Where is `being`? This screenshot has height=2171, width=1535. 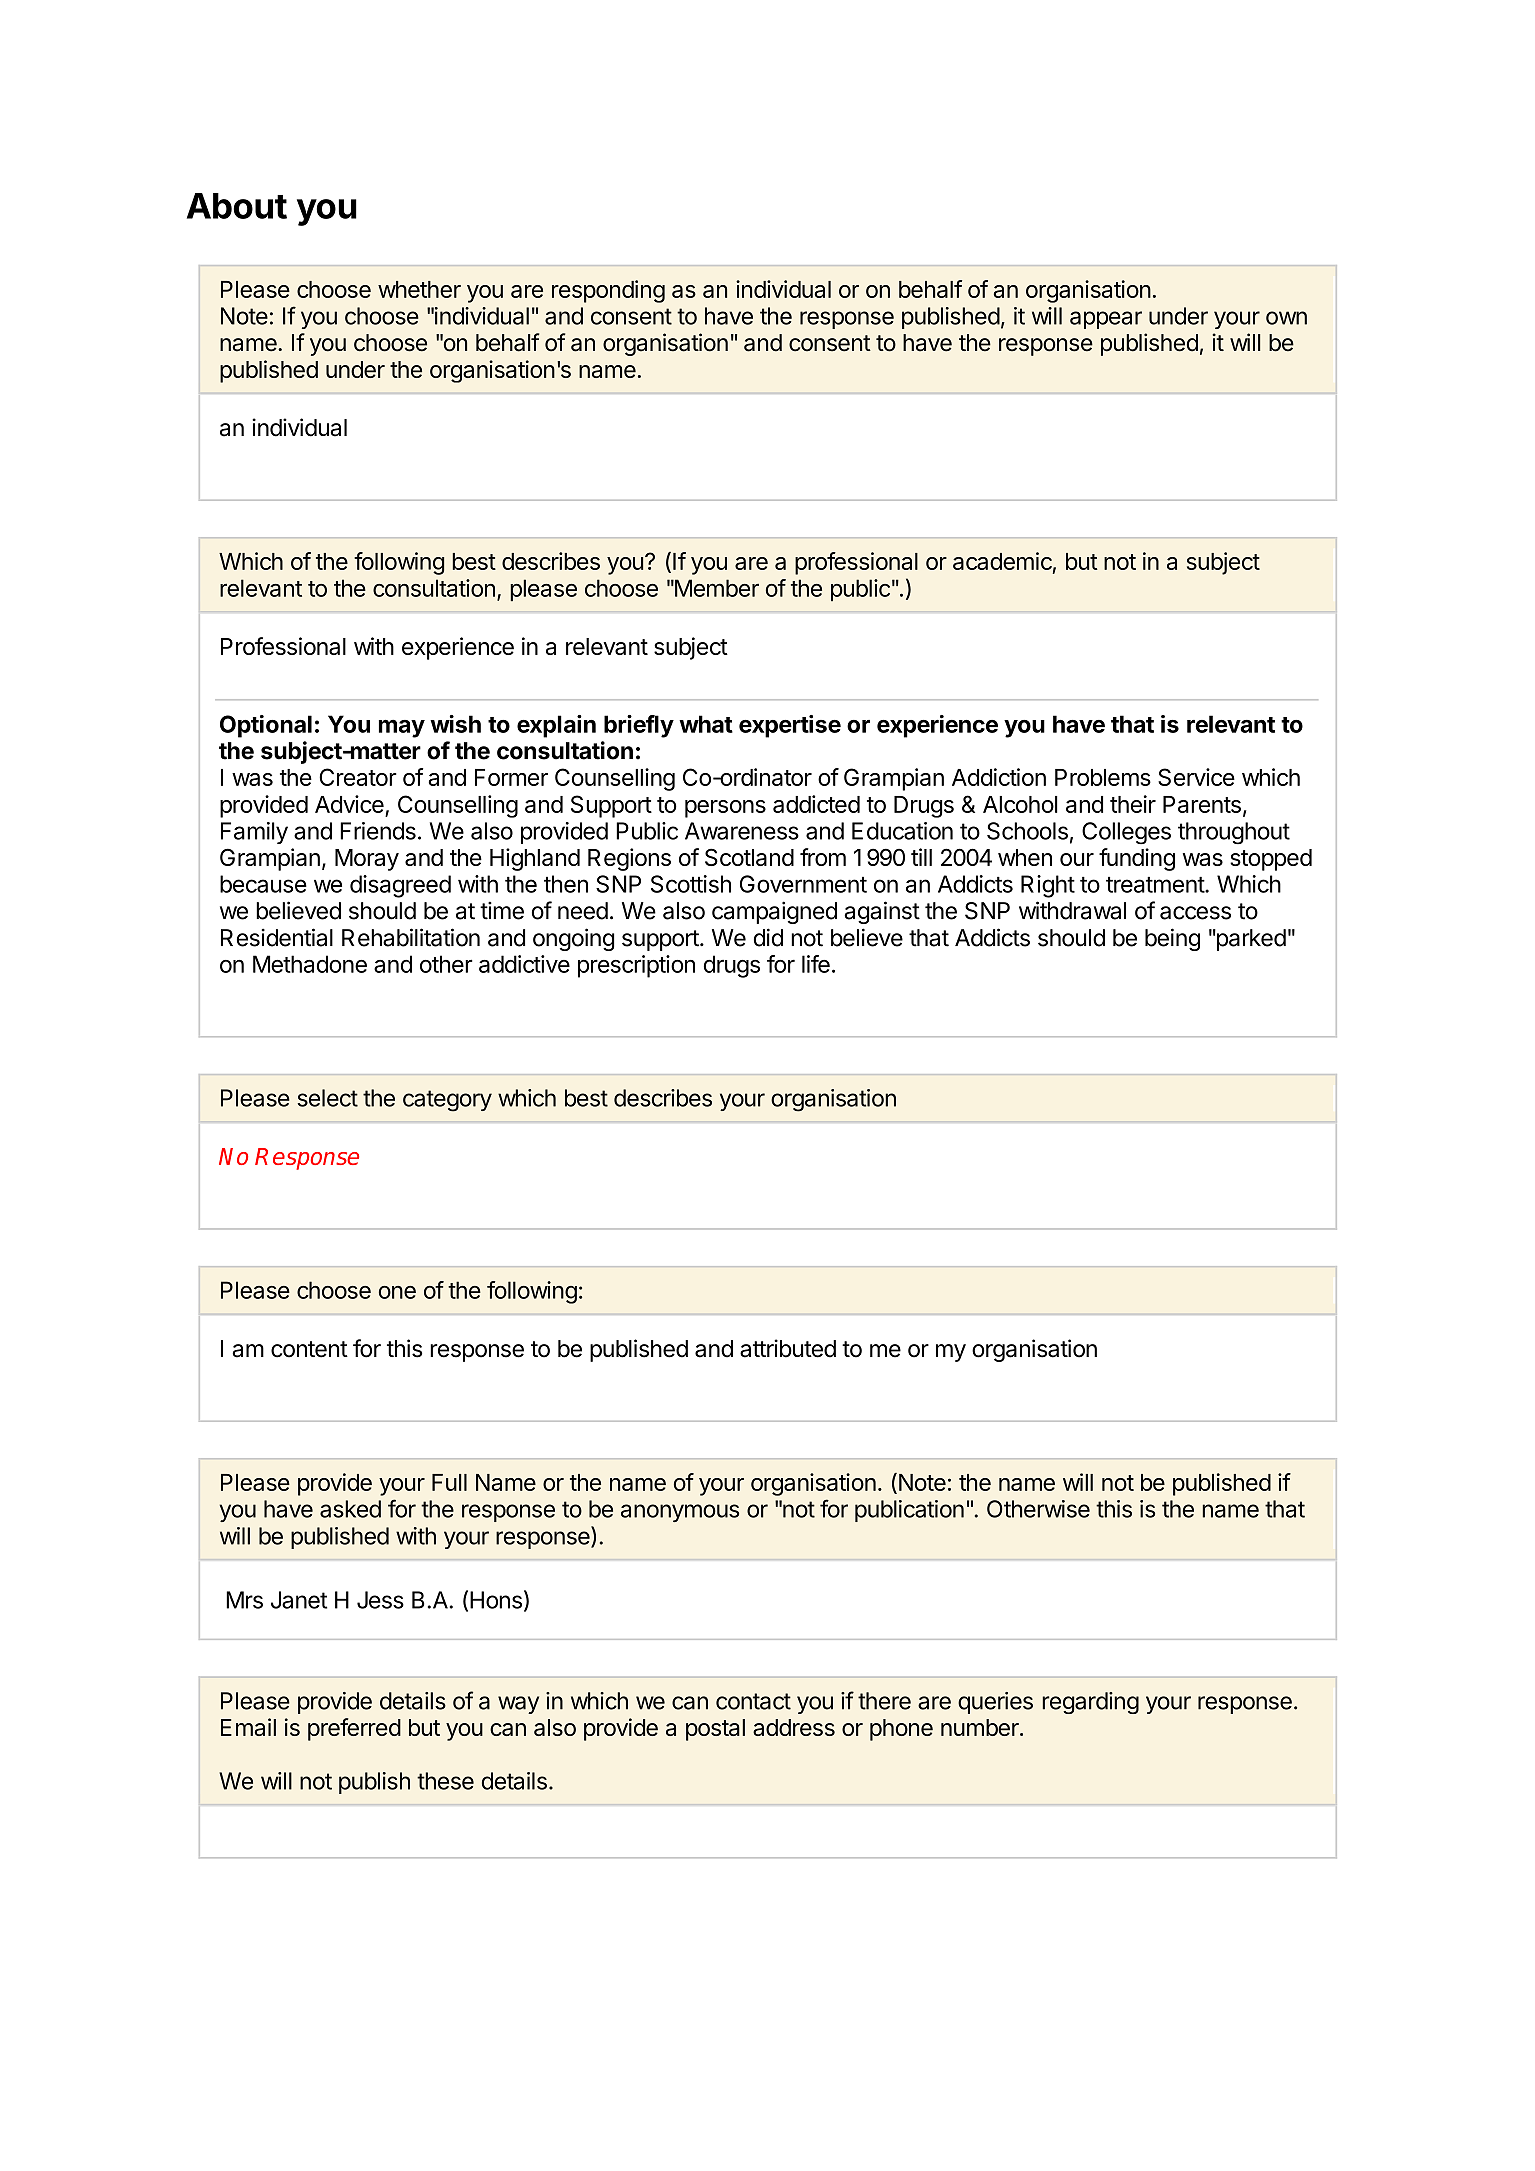 being is located at coordinates (1172, 939).
